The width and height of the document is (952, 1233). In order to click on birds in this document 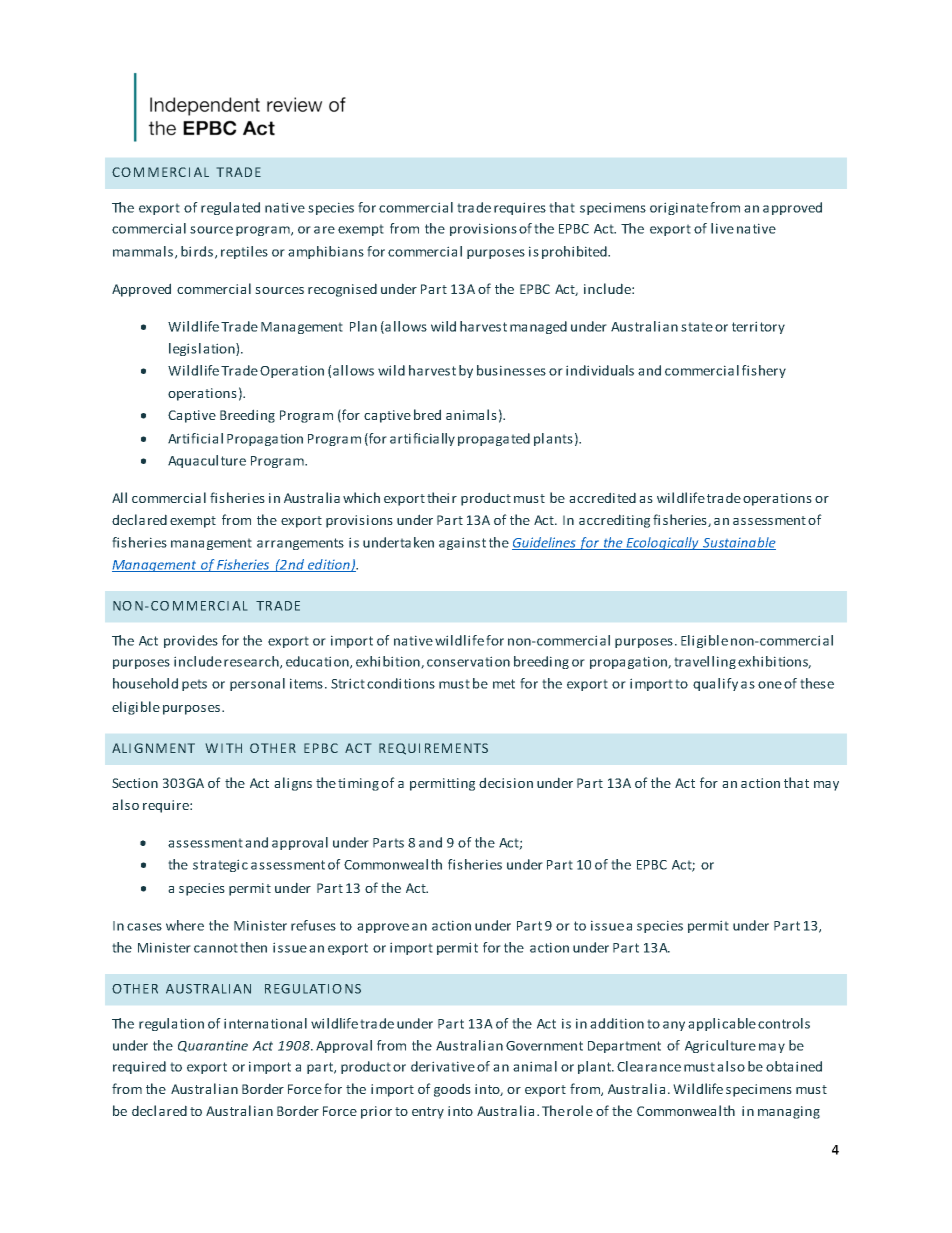, I will do `click(197, 251)`.
